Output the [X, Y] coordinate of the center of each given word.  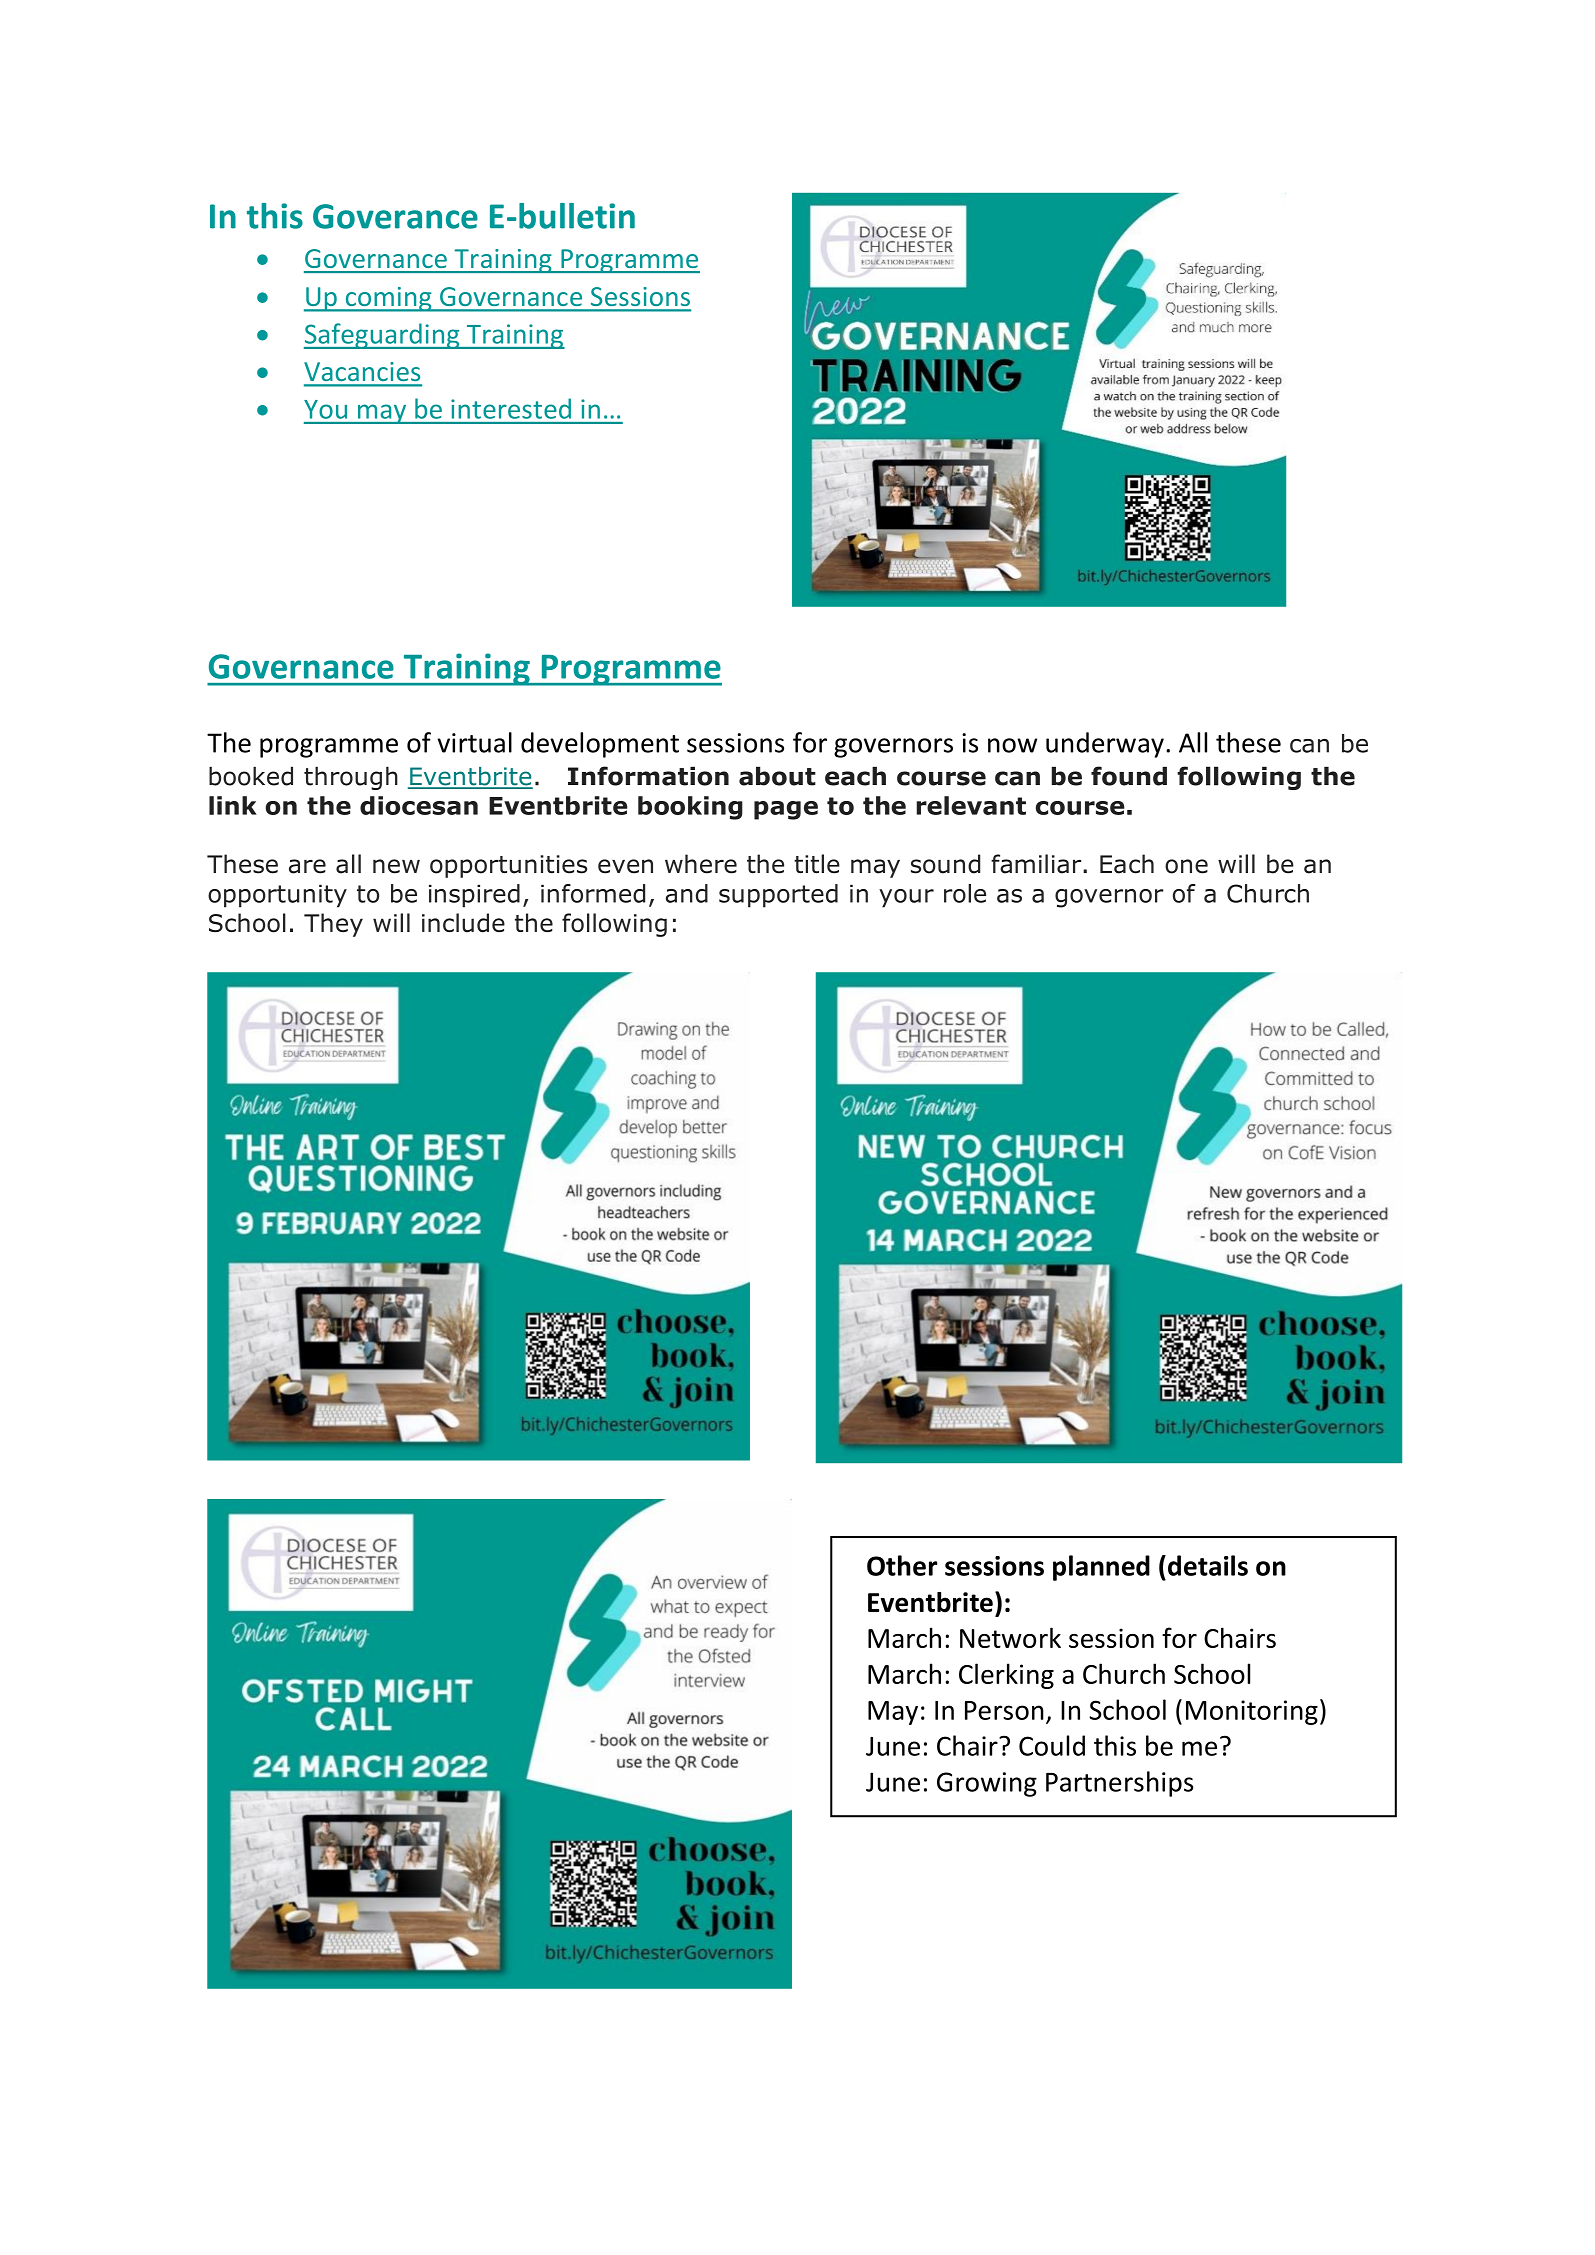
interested [511, 408]
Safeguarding [383, 336]
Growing [987, 1784]
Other [902, 1565]
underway [1105, 745]
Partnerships [1119, 1784]
